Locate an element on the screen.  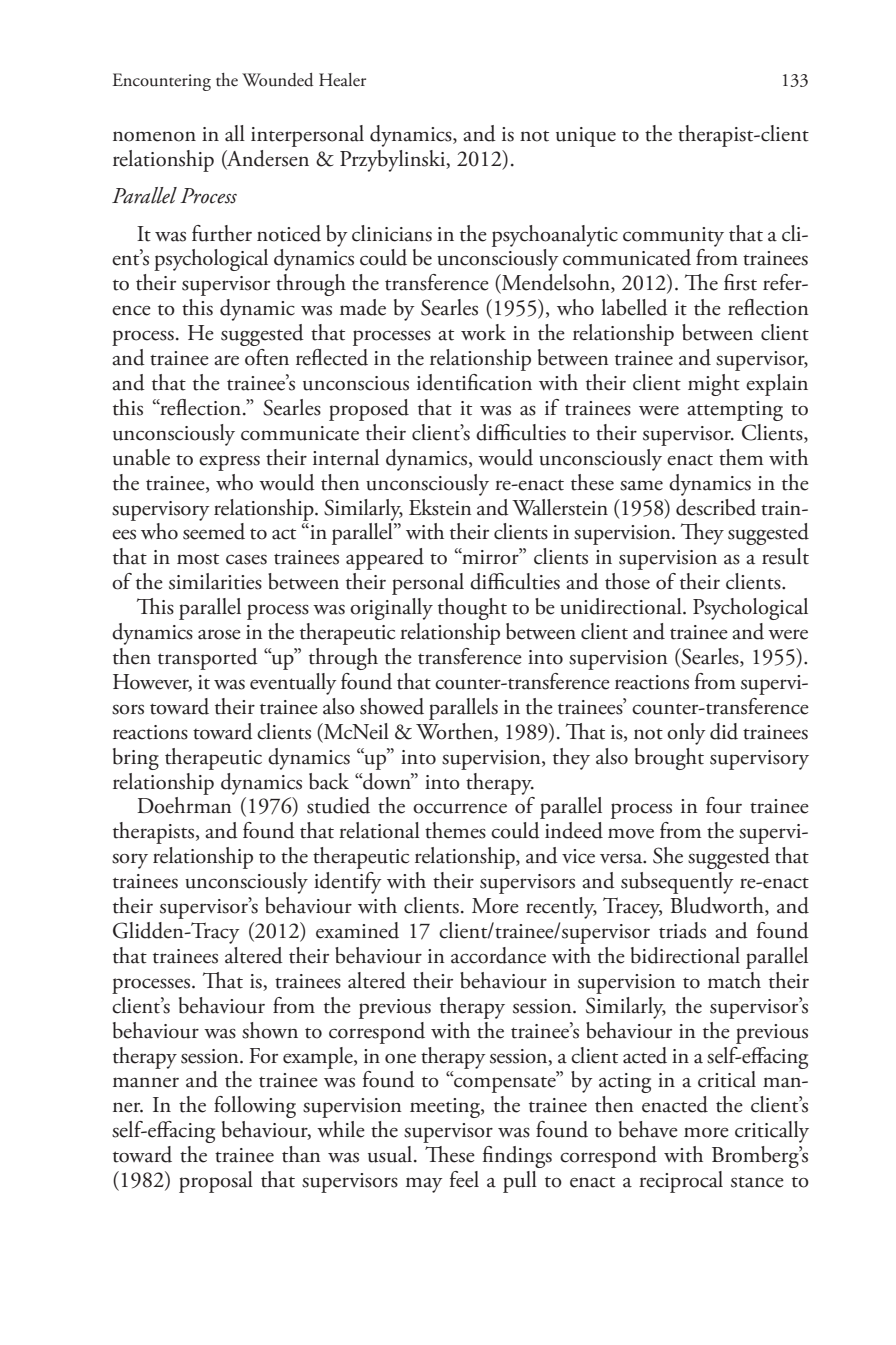
arose is located at coordinates (219, 634).
